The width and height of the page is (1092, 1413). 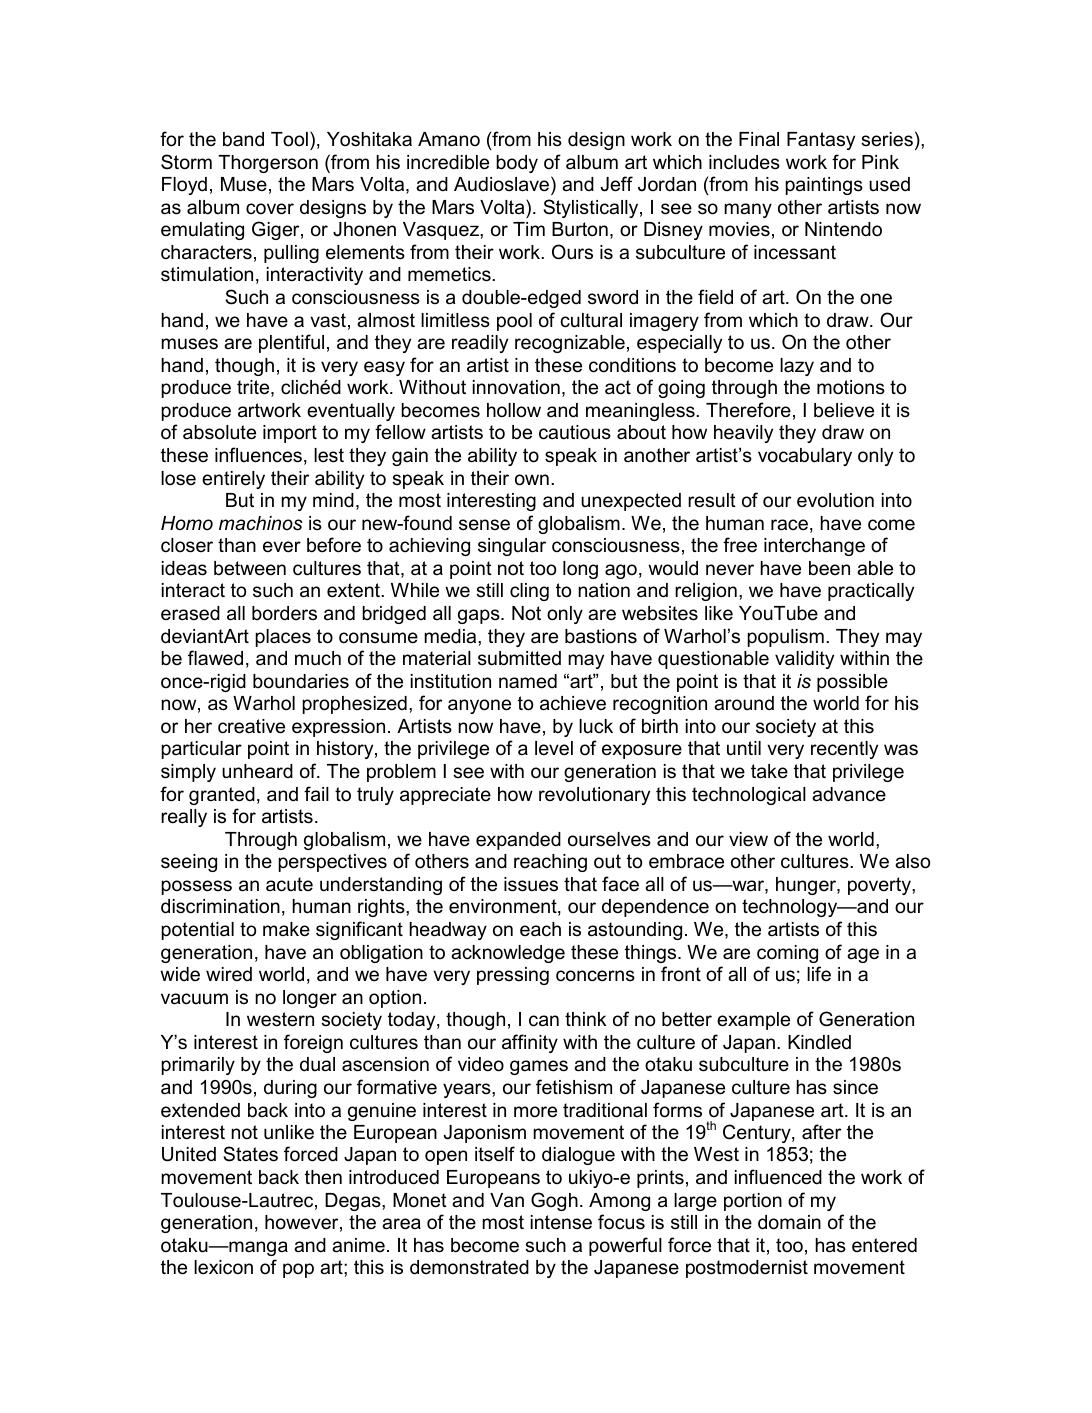 I want to click on achieve, so click(x=573, y=703).
